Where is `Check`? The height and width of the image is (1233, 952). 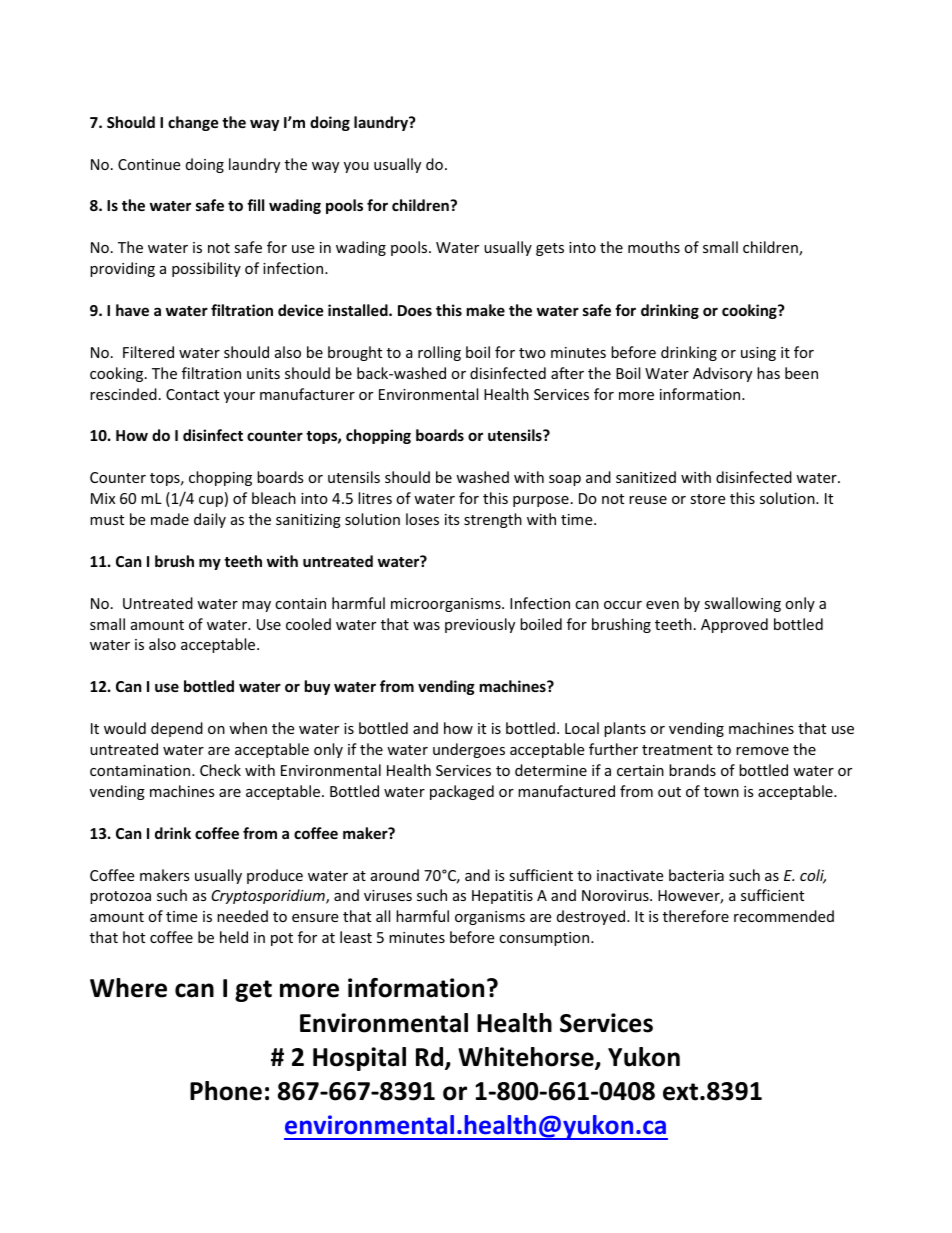 Check is located at coordinates (220, 770).
